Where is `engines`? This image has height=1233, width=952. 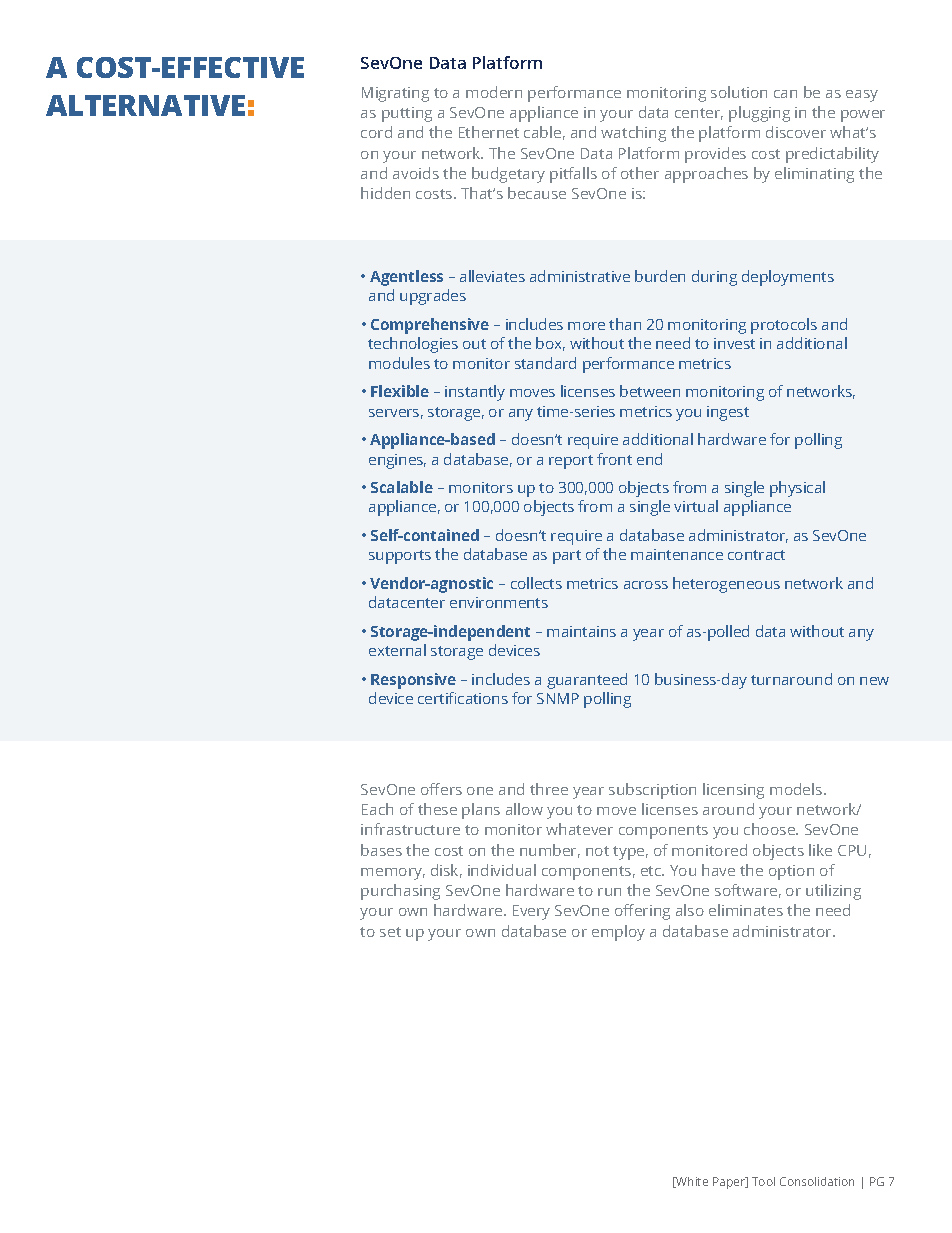 engines is located at coordinates (397, 461).
